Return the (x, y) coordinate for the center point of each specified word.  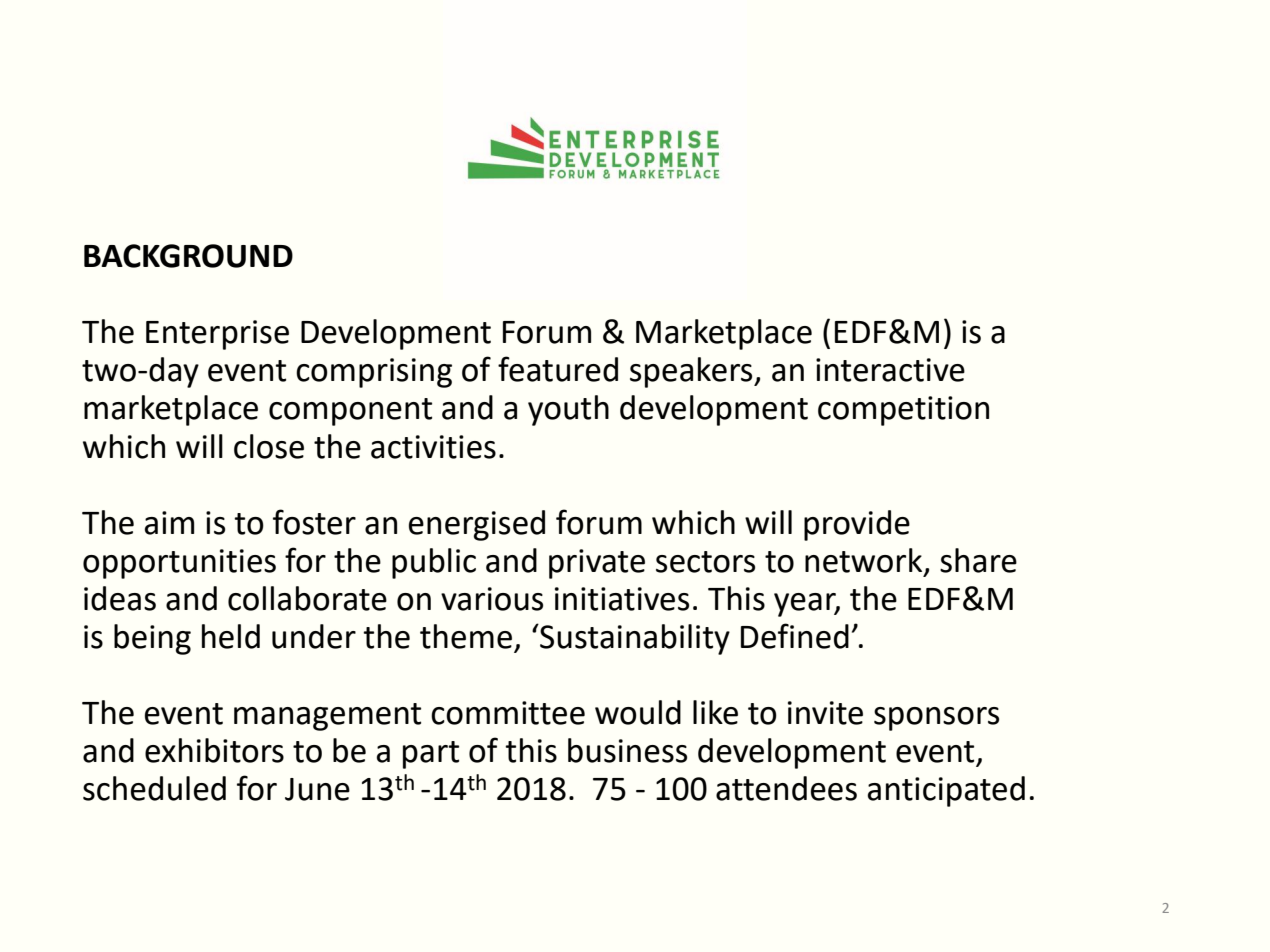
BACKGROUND (188, 256)
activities (433, 447)
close (269, 446)
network (865, 561)
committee (508, 713)
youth (568, 410)
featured (558, 369)
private (597, 564)
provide (857, 525)
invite (825, 713)
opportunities (179, 564)
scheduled (154, 788)
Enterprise (217, 335)
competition (903, 411)
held (231, 636)
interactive (890, 370)
